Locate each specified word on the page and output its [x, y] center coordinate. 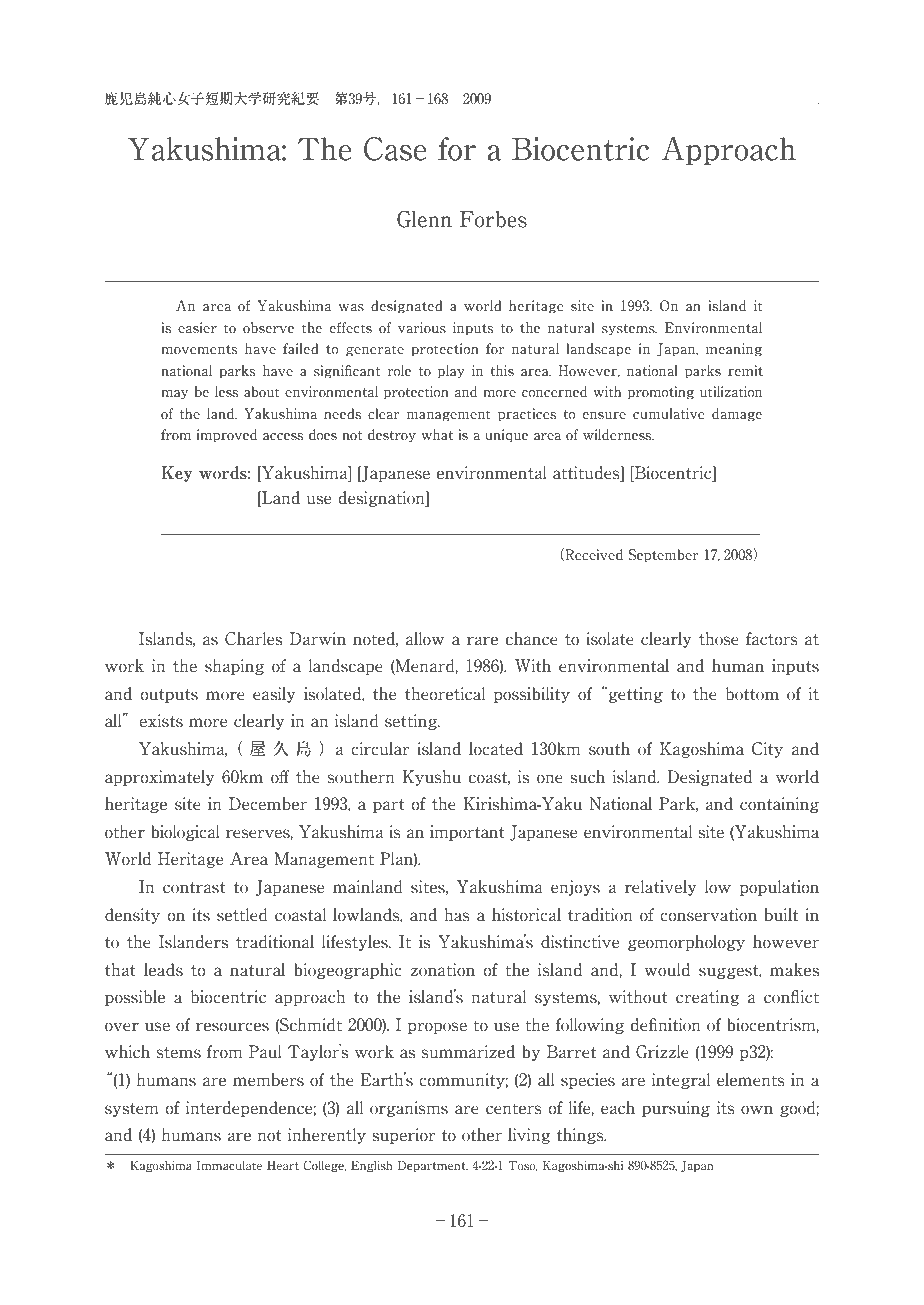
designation [382, 499]
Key [177, 474]
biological [185, 833]
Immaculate [229, 1166]
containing [779, 805]
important [467, 833]
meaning [734, 350]
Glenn [424, 219]
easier [197, 328]
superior [403, 1136]
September [663, 556]
